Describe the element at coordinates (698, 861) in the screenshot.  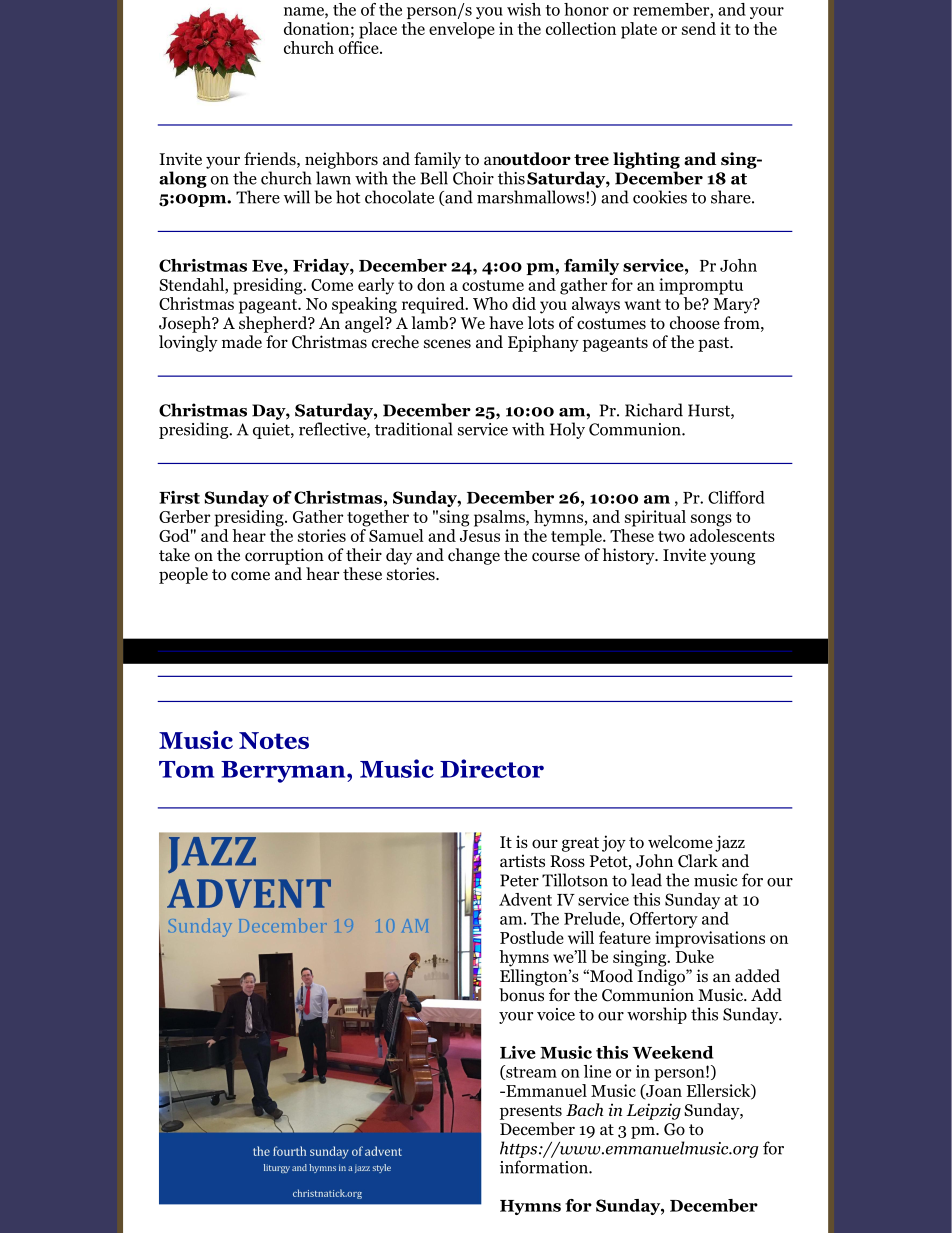
I see `Clark` at that location.
